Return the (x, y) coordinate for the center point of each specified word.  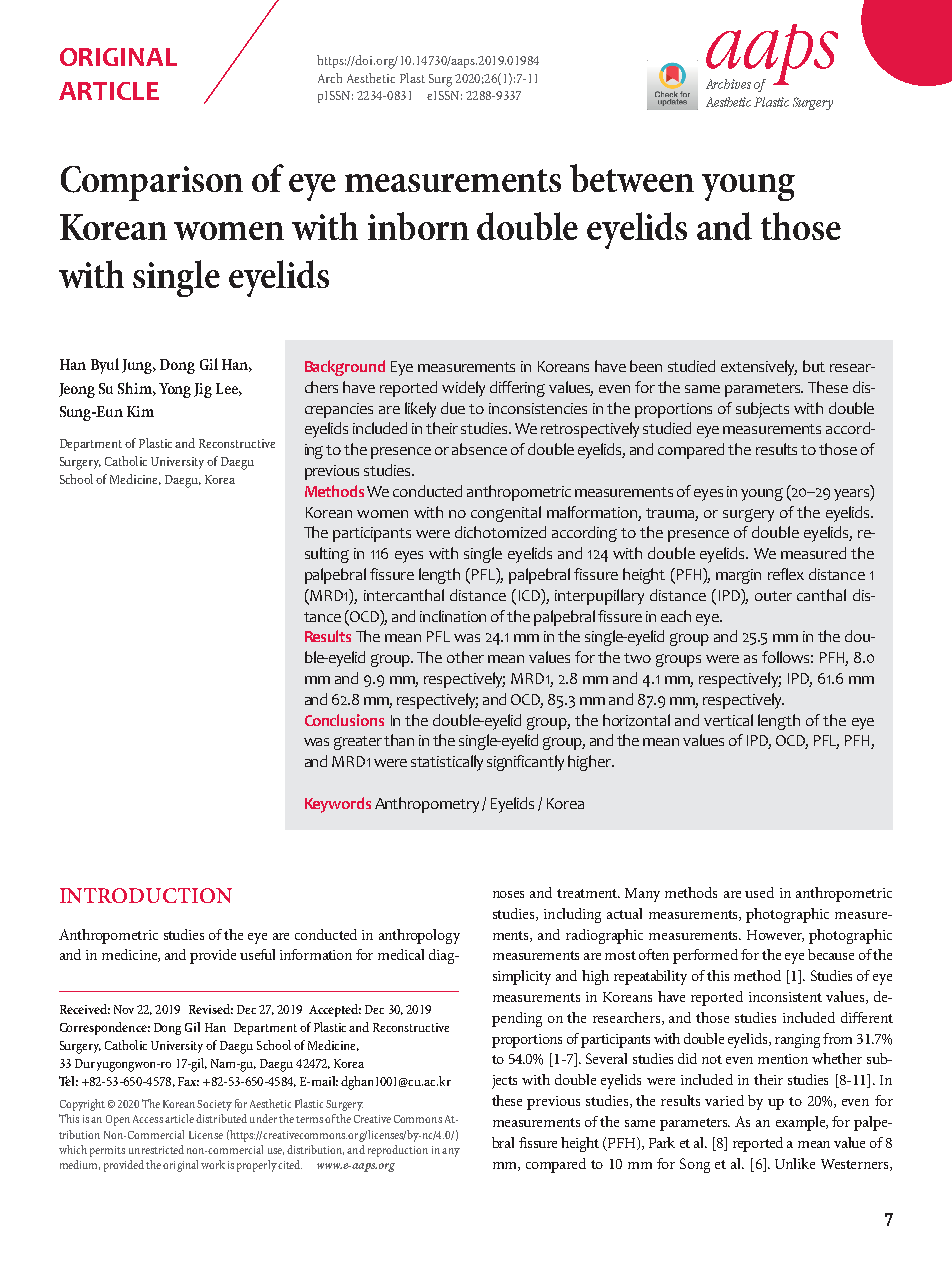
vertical (728, 720)
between (632, 178)
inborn (418, 226)
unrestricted (156, 1149)
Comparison (152, 183)
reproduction (398, 1151)
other (465, 657)
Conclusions (344, 720)
